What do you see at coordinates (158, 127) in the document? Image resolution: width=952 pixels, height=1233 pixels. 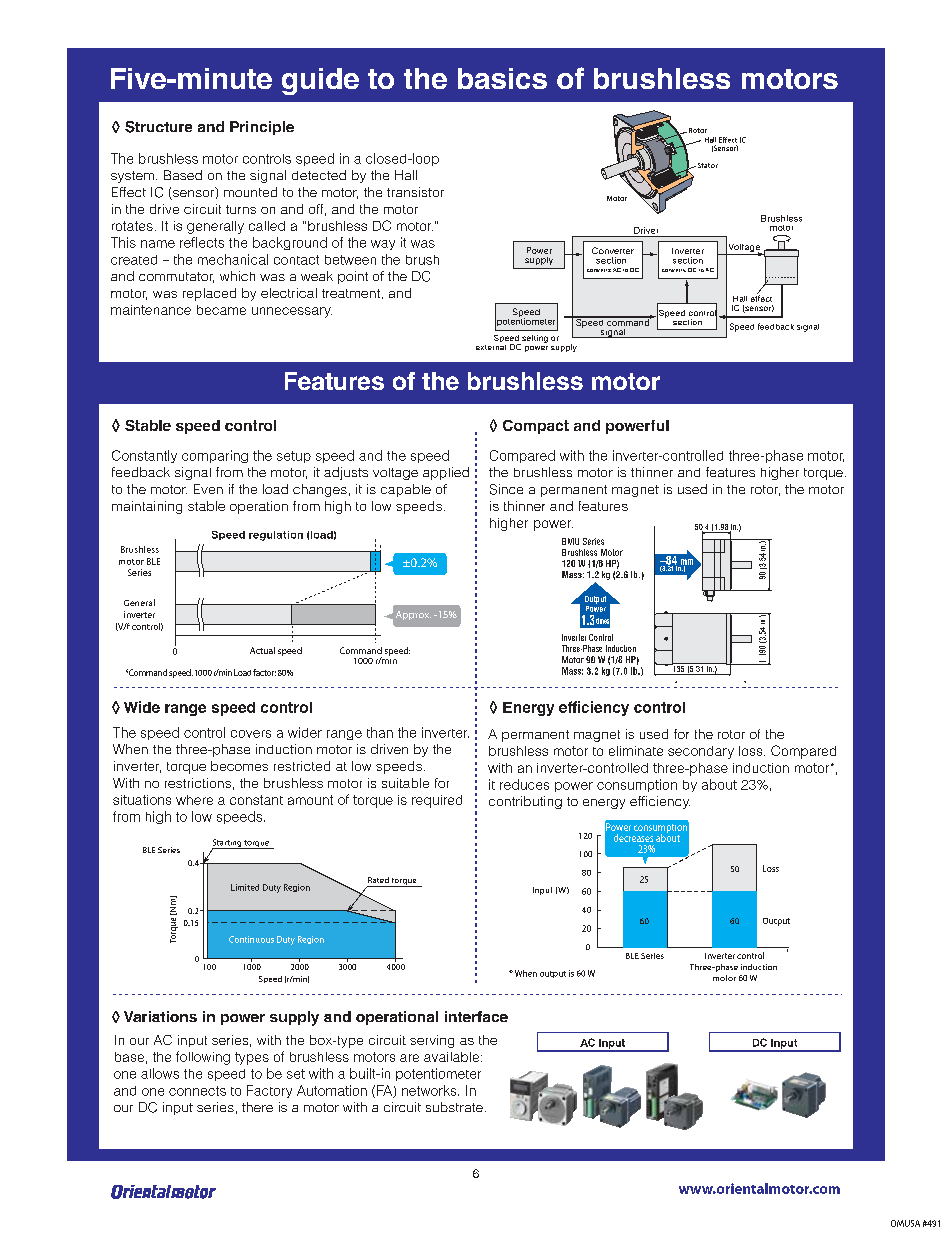 I see `Structure` at bounding box center [158, 127].
